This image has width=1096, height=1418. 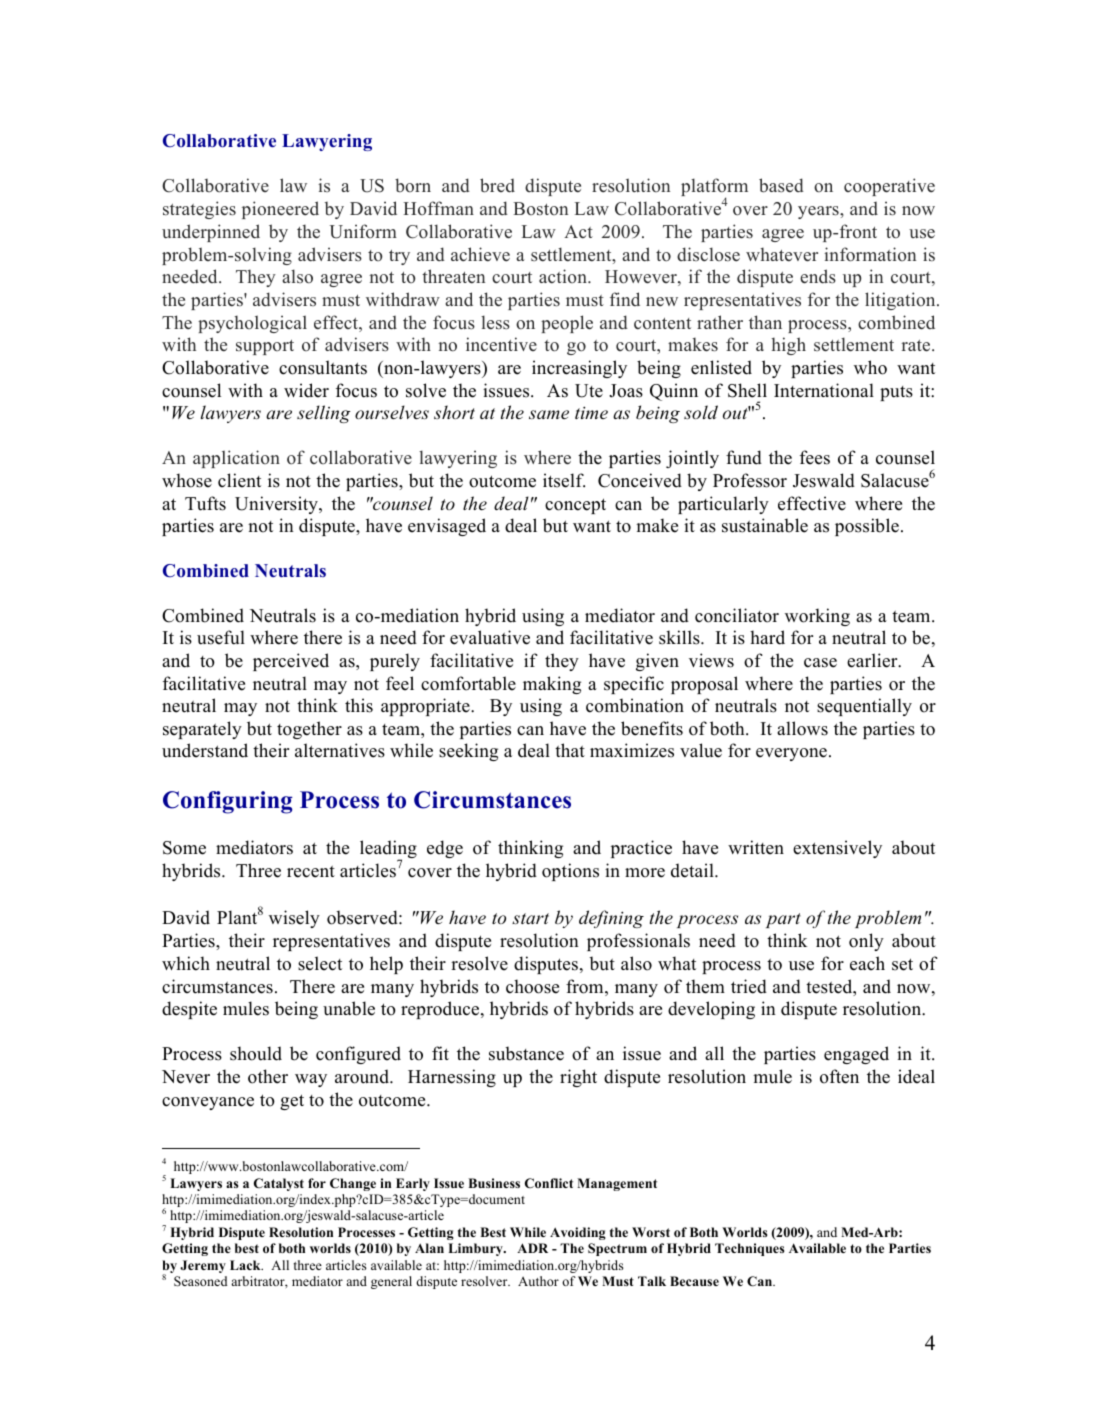 What do you see at coordinates (280, 210) in the image?
I see `pioneered` at bounding box center [280, 210].
